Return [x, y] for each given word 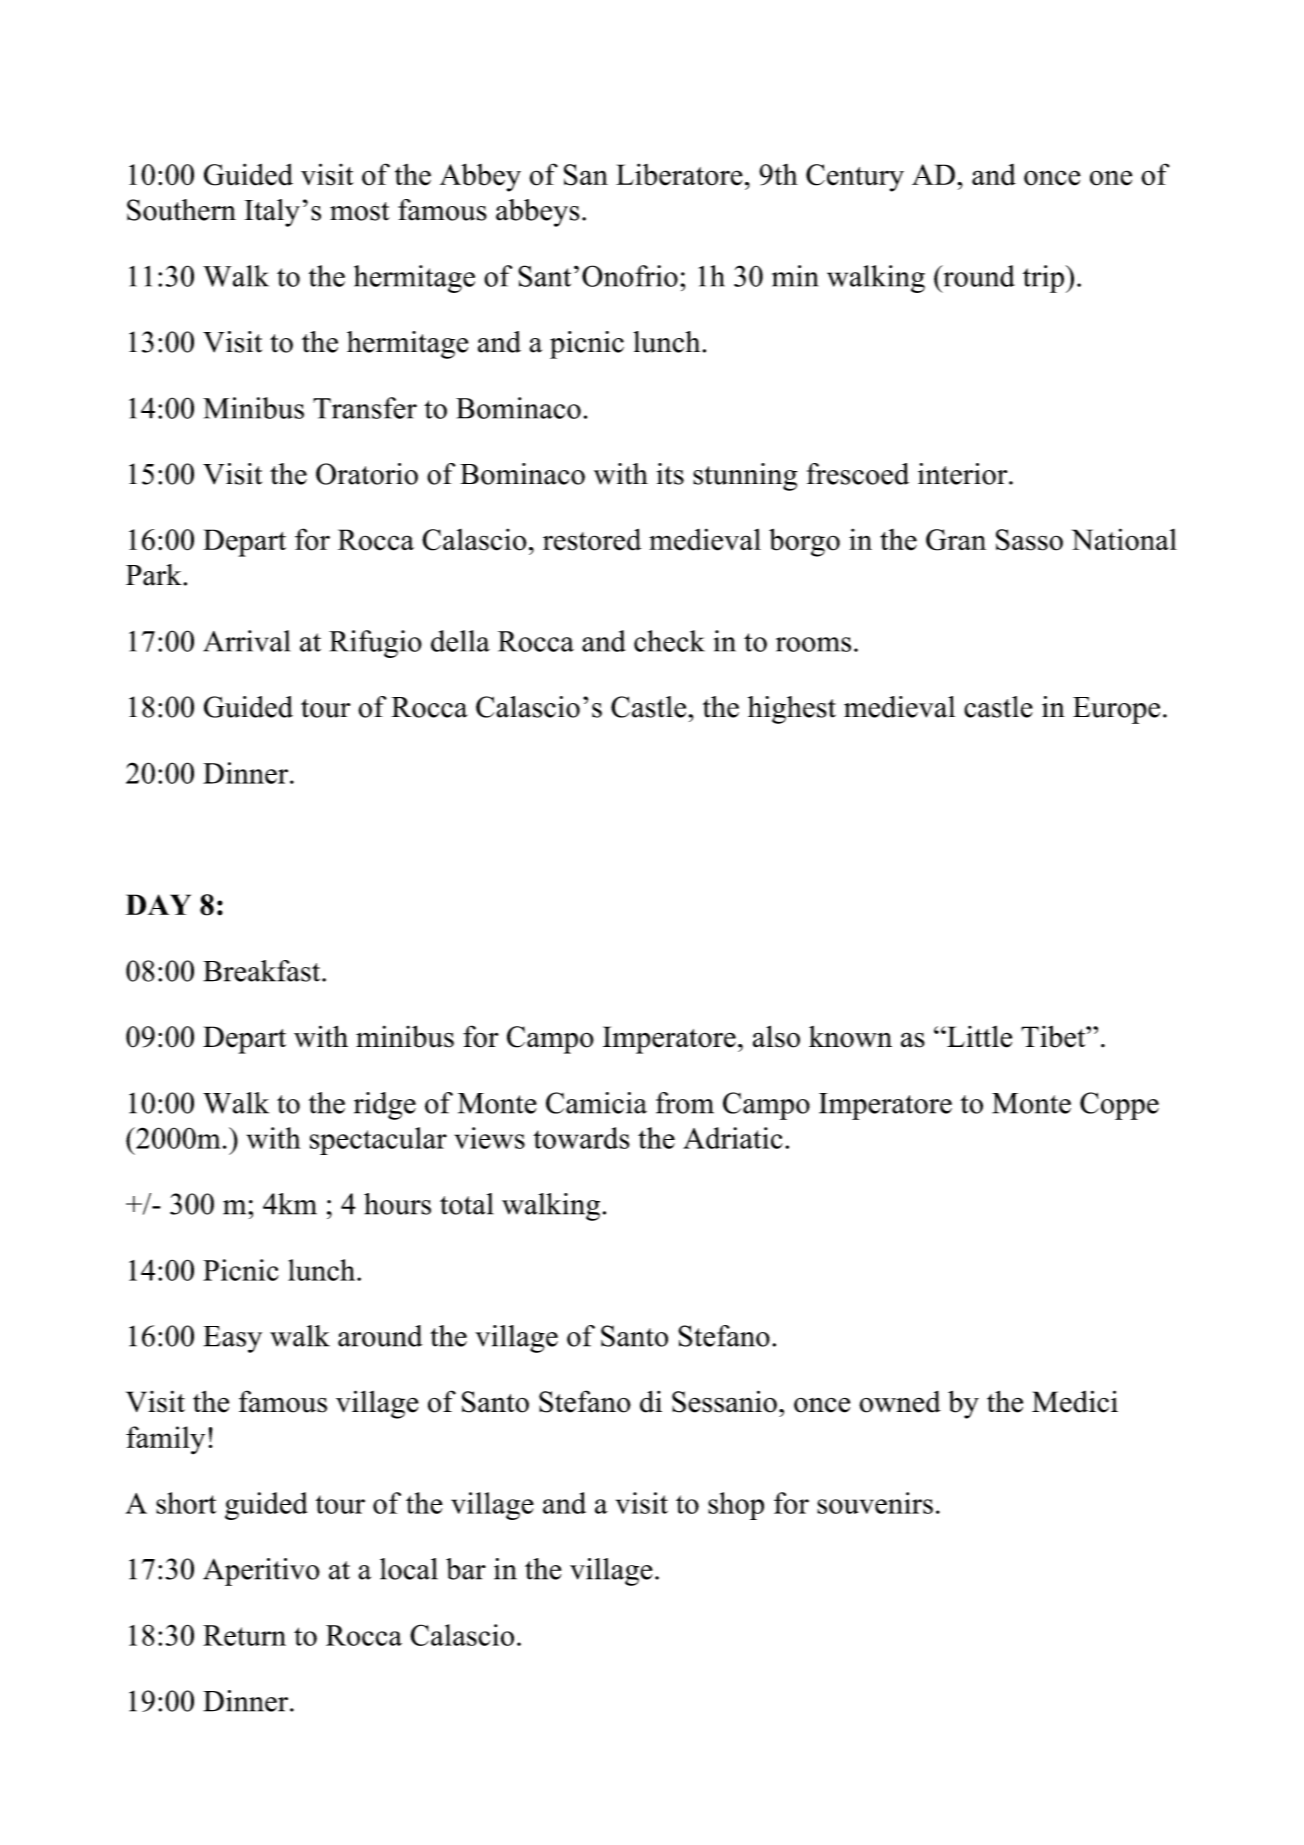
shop [736, 1506]
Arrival [246, 641]
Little [978, 1037]
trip [1043, 279]
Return [244, 1635]
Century [855, 178]
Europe [1116, 710]
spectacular [378, 1141]
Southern [181, 210]
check [669, 641]
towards [581, 1138]
